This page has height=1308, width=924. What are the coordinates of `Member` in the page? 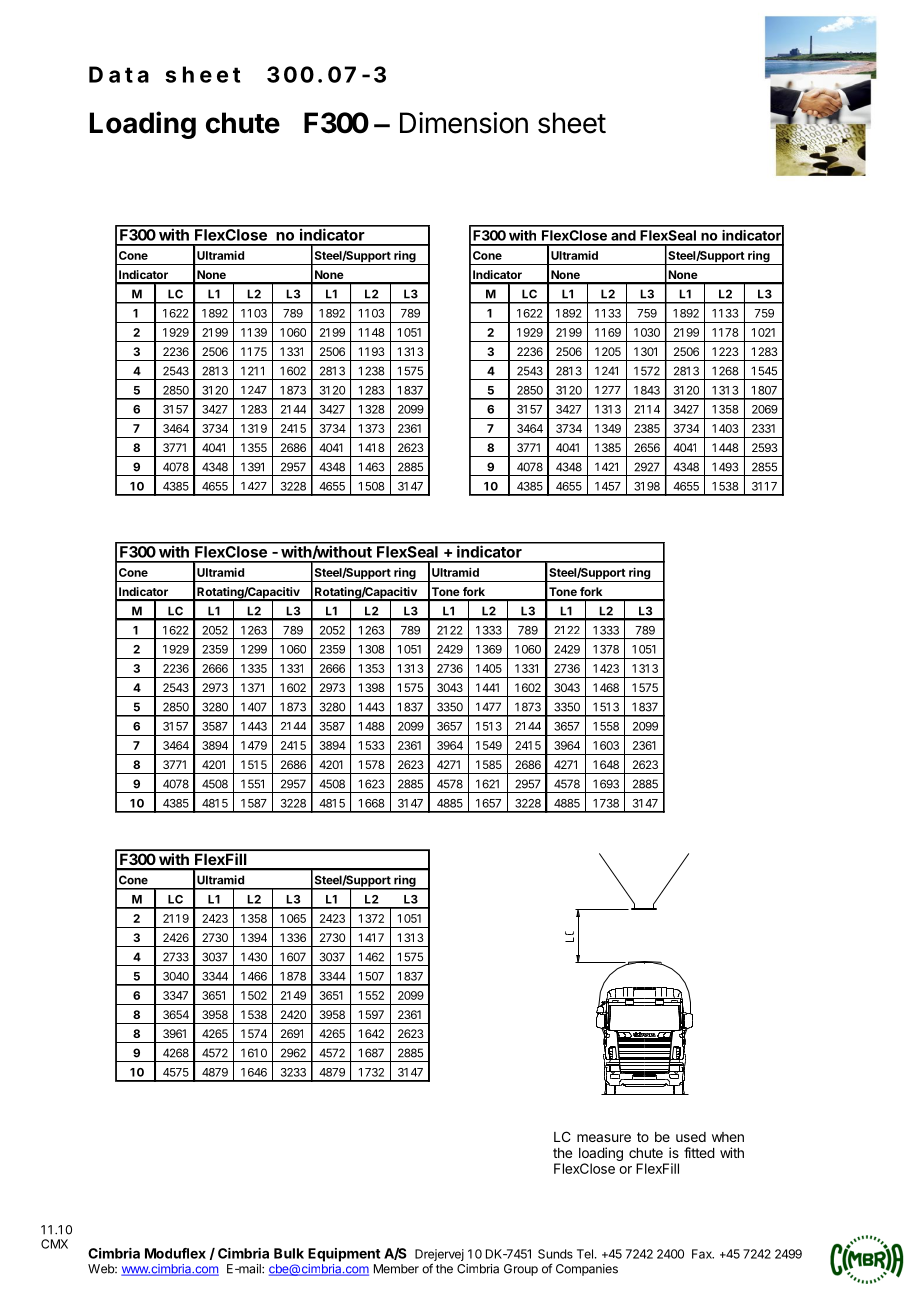 It's located at (396, 1269).
